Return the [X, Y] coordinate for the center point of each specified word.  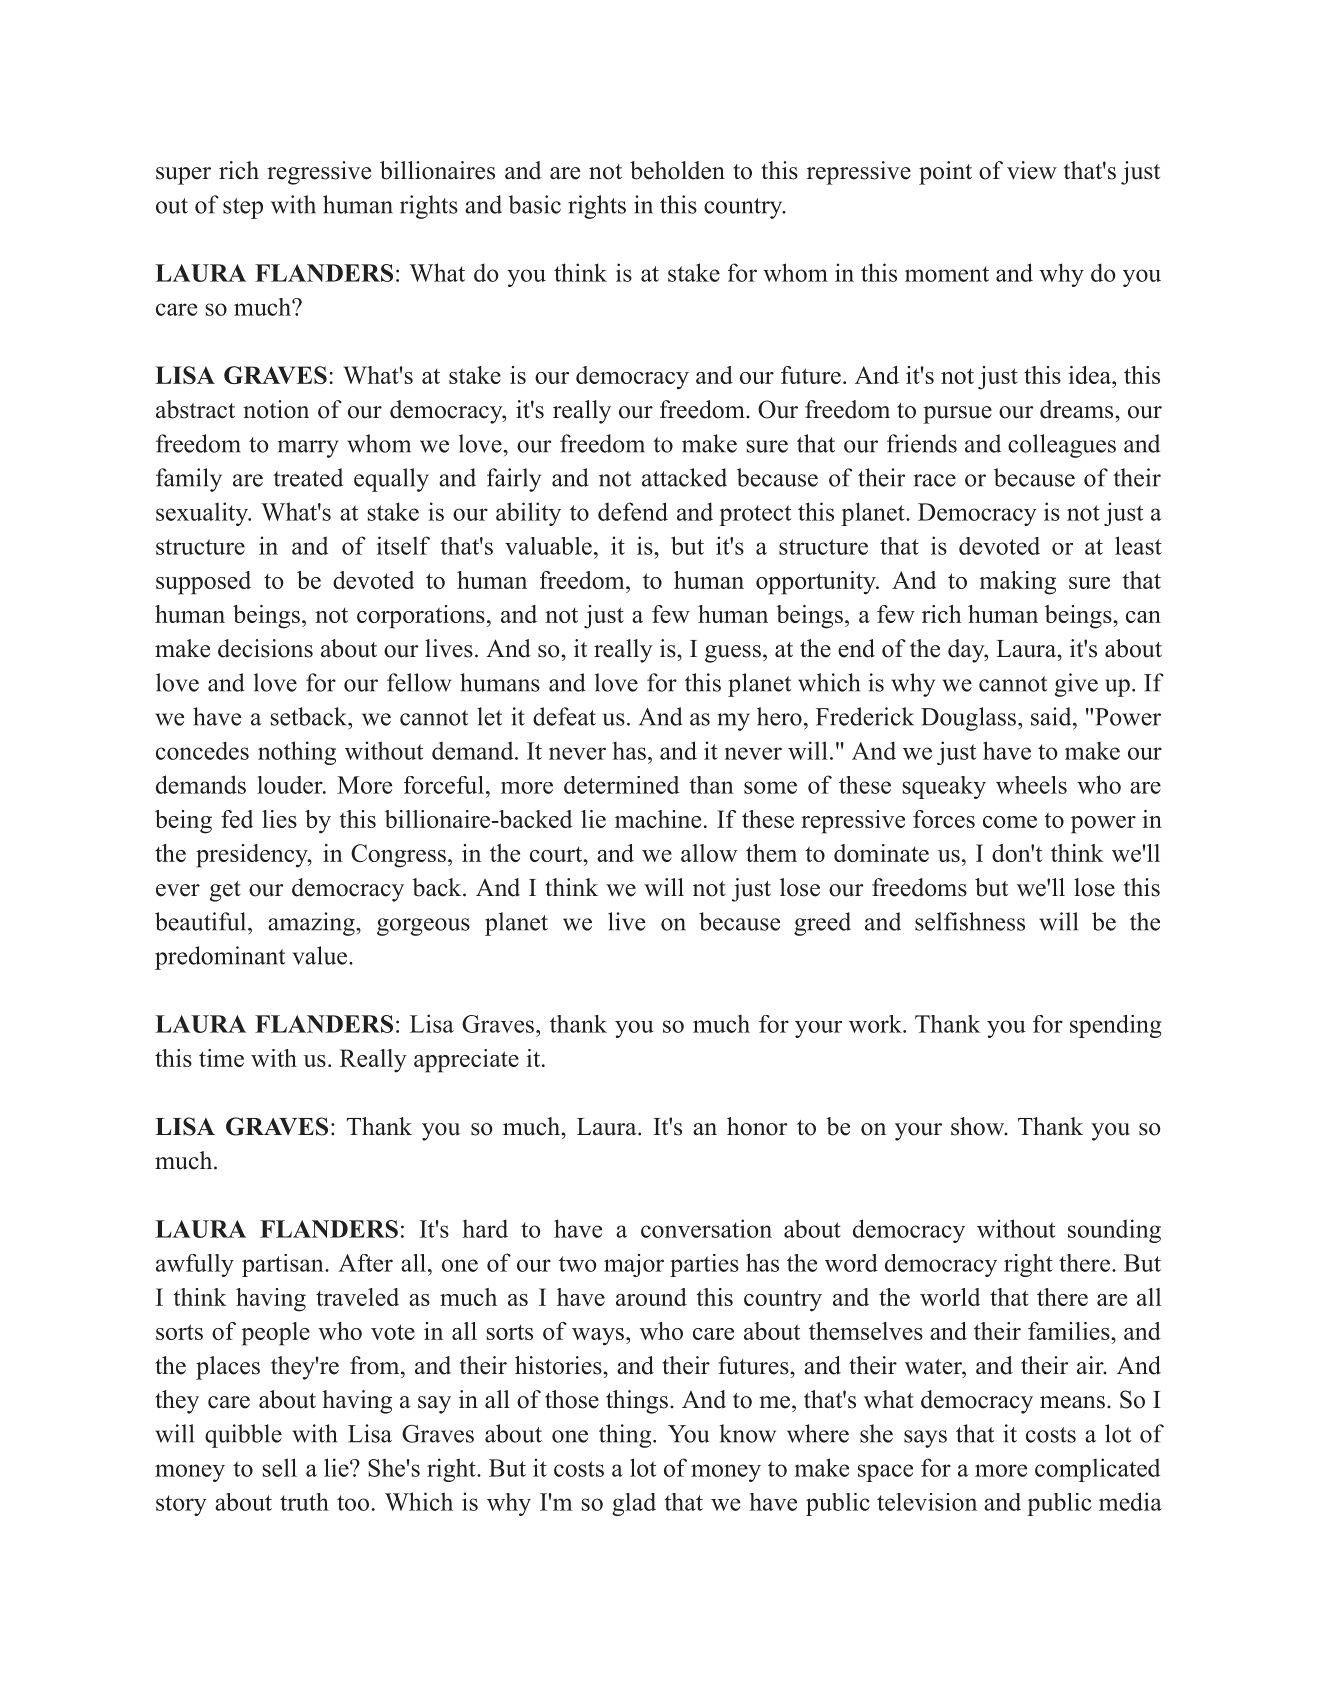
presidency [253, 856]
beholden [677, 170]
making [1017, 583]
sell [280, 1467]
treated [308, 477]
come [1010, 822]
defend [633, 511]
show [979, 1126]
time [221, 1058]
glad [634, 1504]
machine [658, 819]
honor [757, 1126]
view [1032, 170]
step [243, 208]
